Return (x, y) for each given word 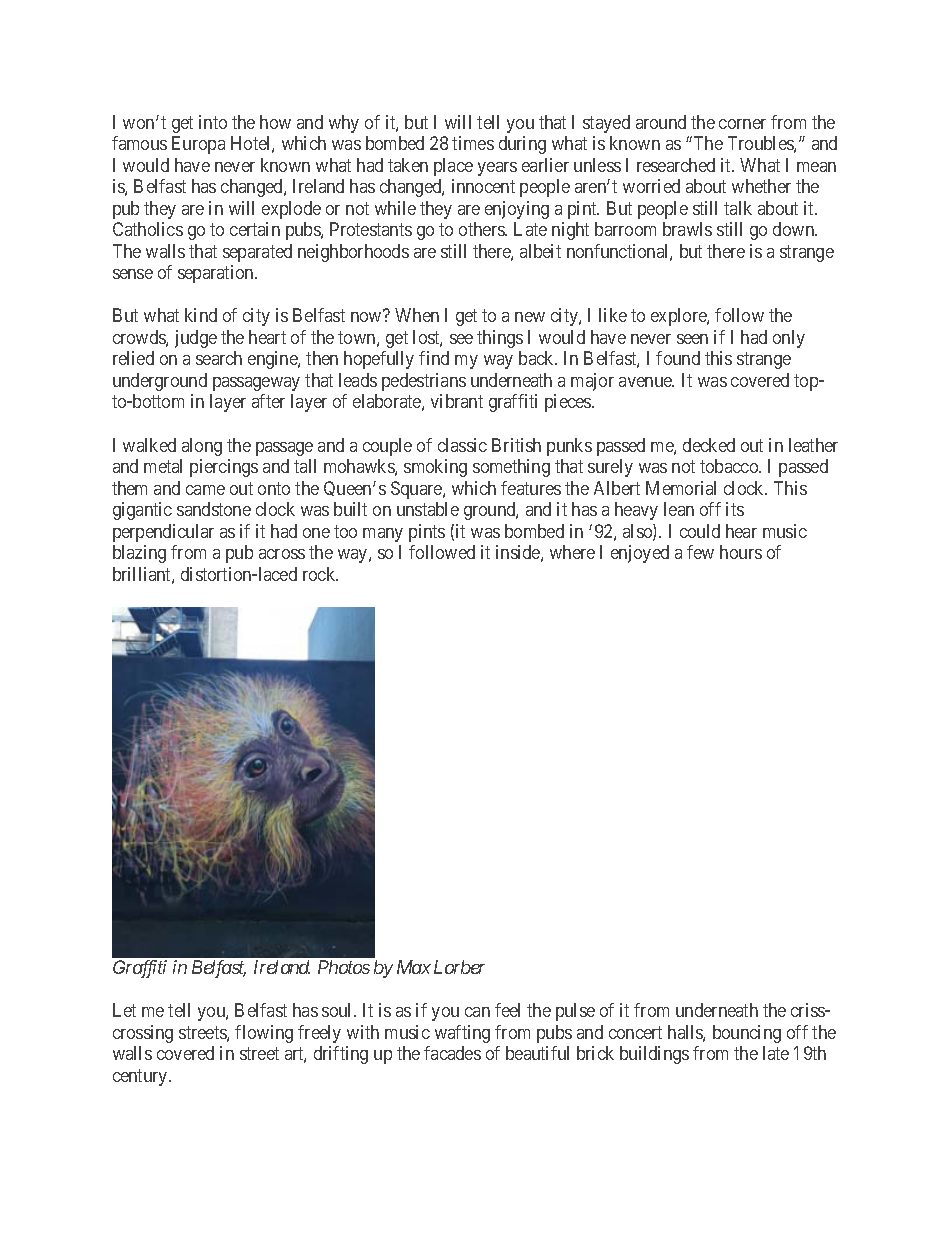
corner (742, 124)
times (473, 143)
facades (452, 1053)
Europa (198, 145)
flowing (264, 1034)
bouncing (747, 1034)
